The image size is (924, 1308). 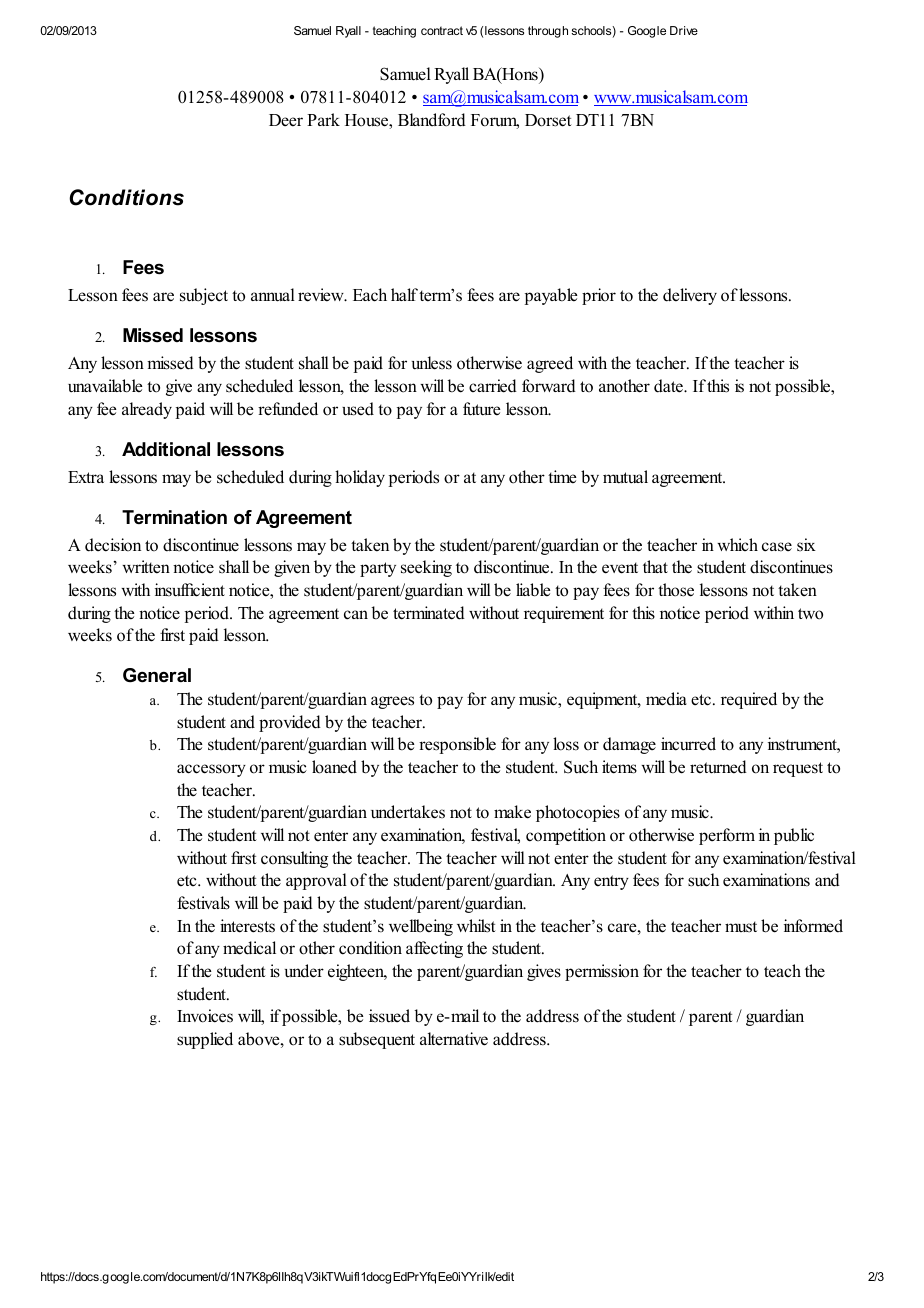 What do you see at coordinates (205, 1016) in the document?
I see `Invoices` at bounding box center [205, 1016].
